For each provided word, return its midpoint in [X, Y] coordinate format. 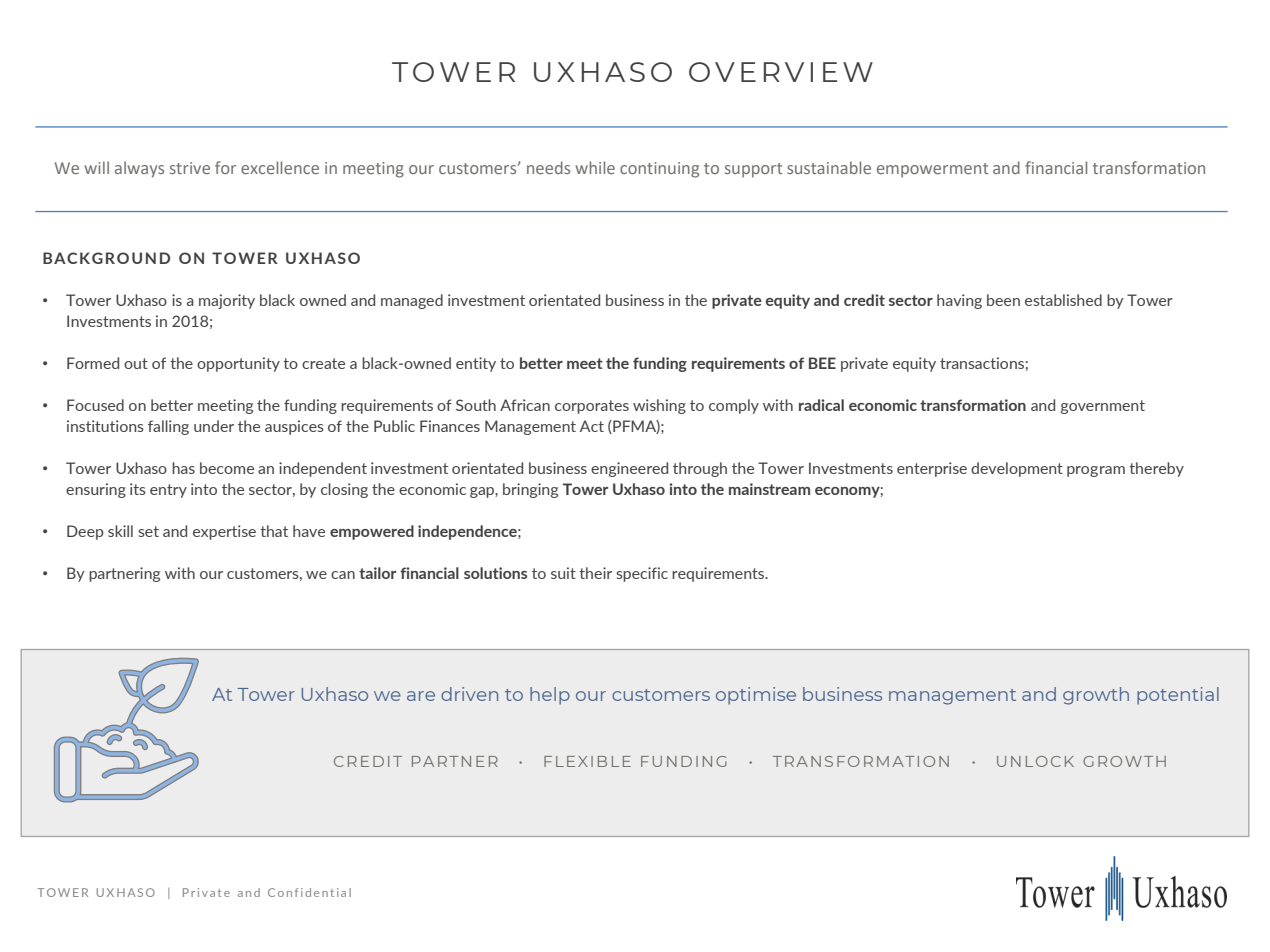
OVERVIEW [781, 72]
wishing [659, 406]
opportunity [238, 364]
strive [190, 168]
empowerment [932, 170]
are [421, 696]
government [1103, 407]
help [550, 696]
